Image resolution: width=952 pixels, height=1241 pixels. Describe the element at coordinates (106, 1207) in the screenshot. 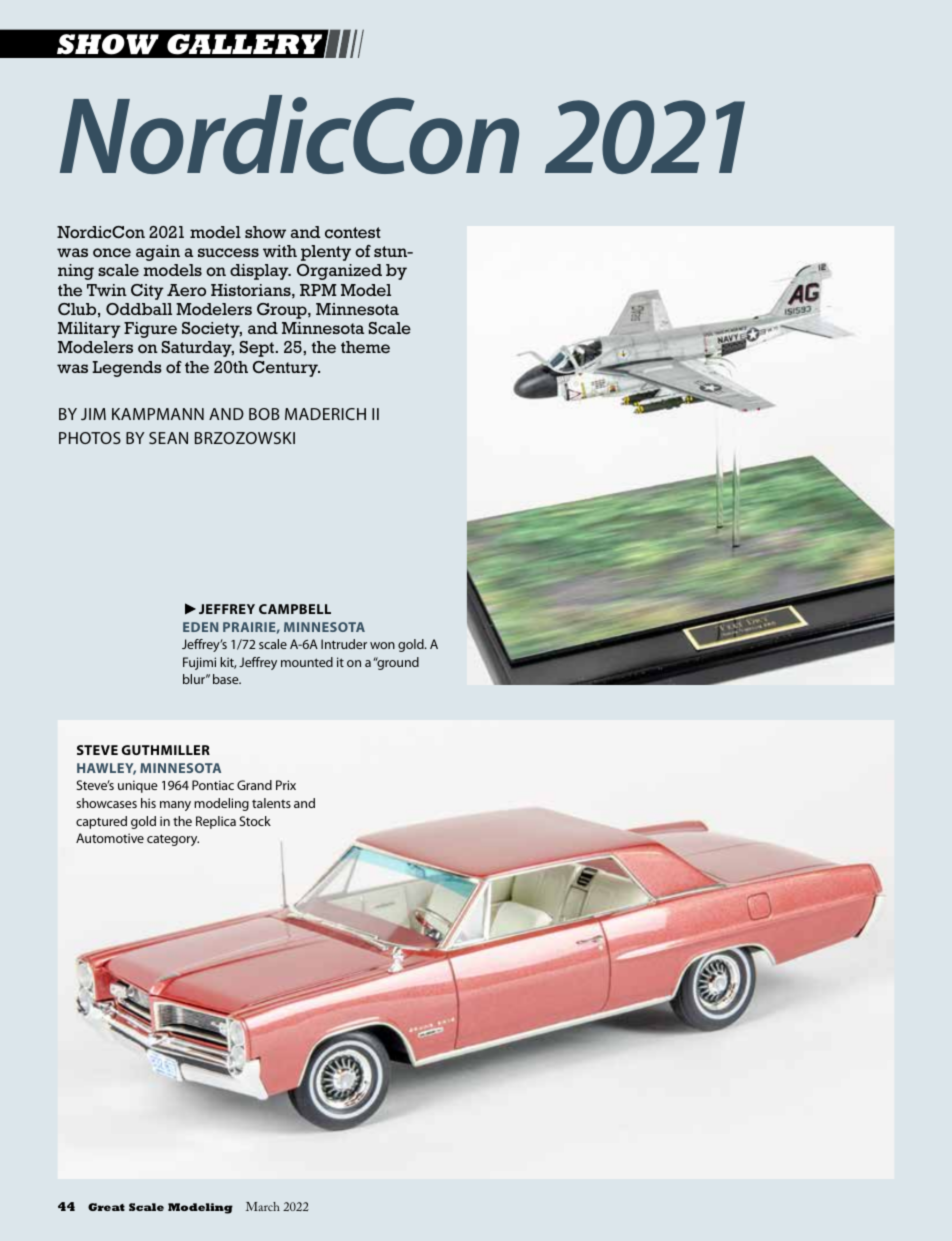

I see `Great` at that location.
